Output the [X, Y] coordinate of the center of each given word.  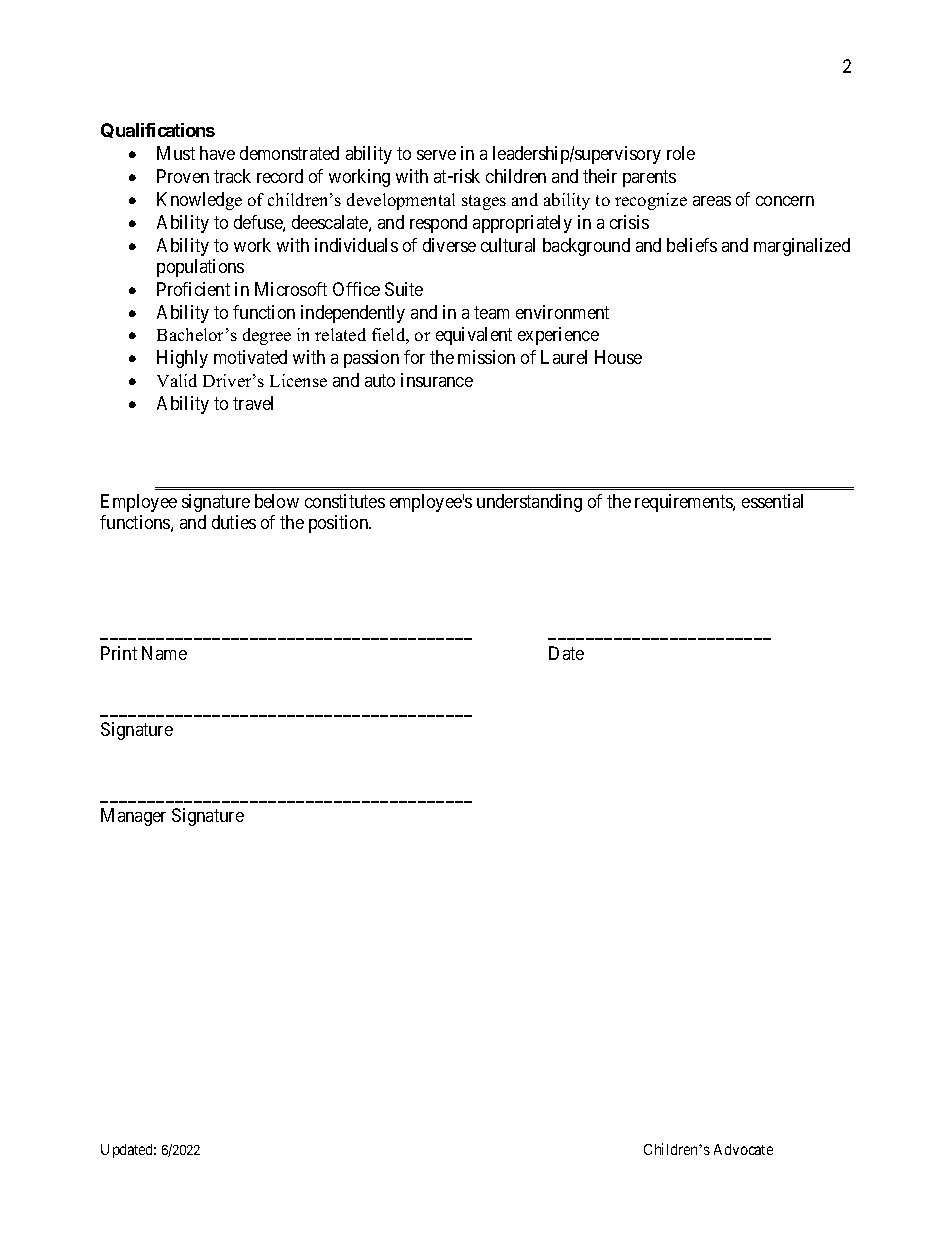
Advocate [743, 1149]
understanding [529, 503]
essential [772, 501]
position [340, 524]
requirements [684, 503]
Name [164, 653]
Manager [133, 817]
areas [712, 201]
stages [484, 202]
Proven [183, 176]
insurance [437, 380]
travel [253, 403]
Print [119, 653]
